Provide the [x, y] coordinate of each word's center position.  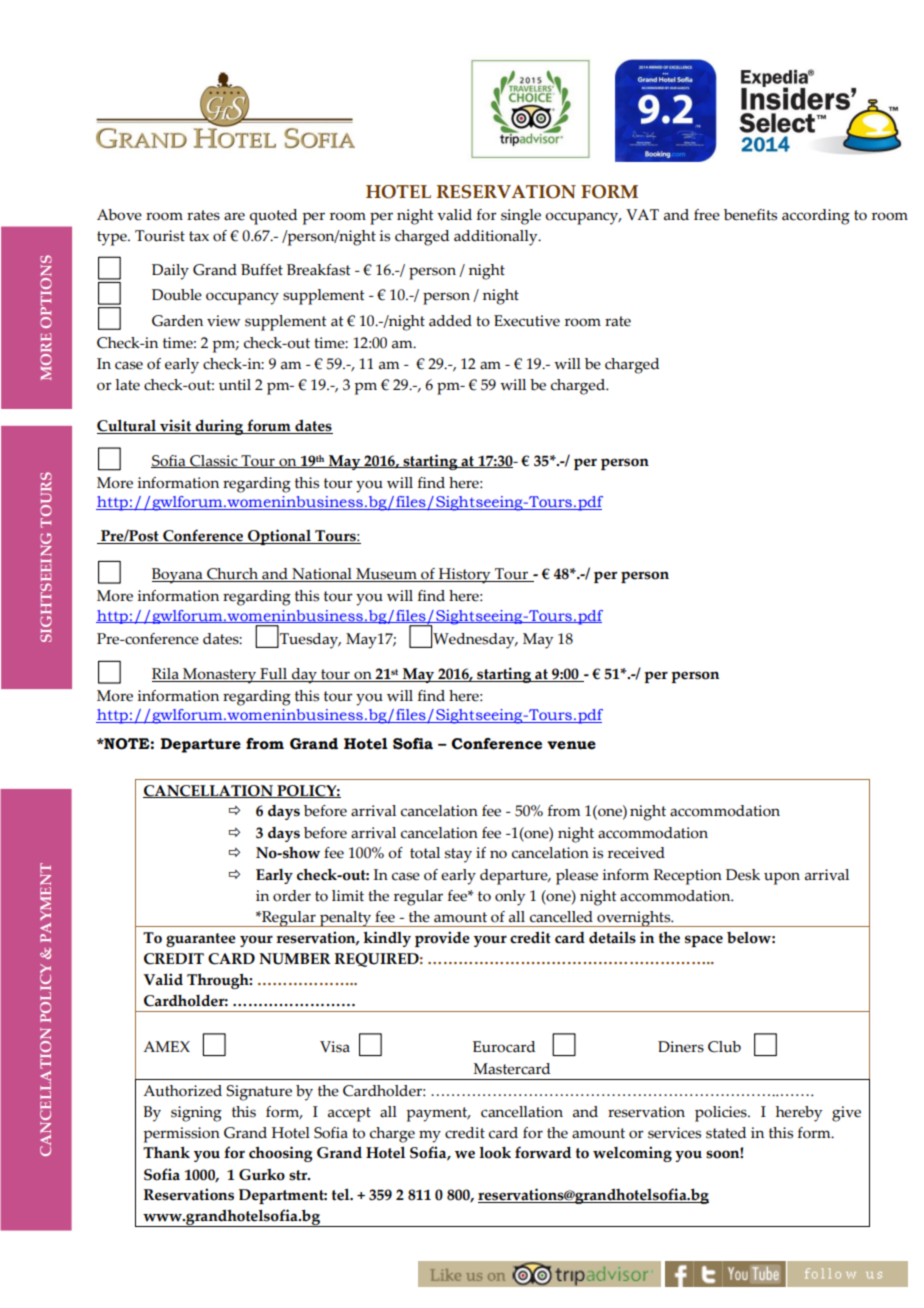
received [636, 853]
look [495, 1152]
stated [726, 1133]
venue [571, 745]
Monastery [220, 676]
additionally [497, 238]
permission [181, 1135]
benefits [750, 215]
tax [199, 236]
